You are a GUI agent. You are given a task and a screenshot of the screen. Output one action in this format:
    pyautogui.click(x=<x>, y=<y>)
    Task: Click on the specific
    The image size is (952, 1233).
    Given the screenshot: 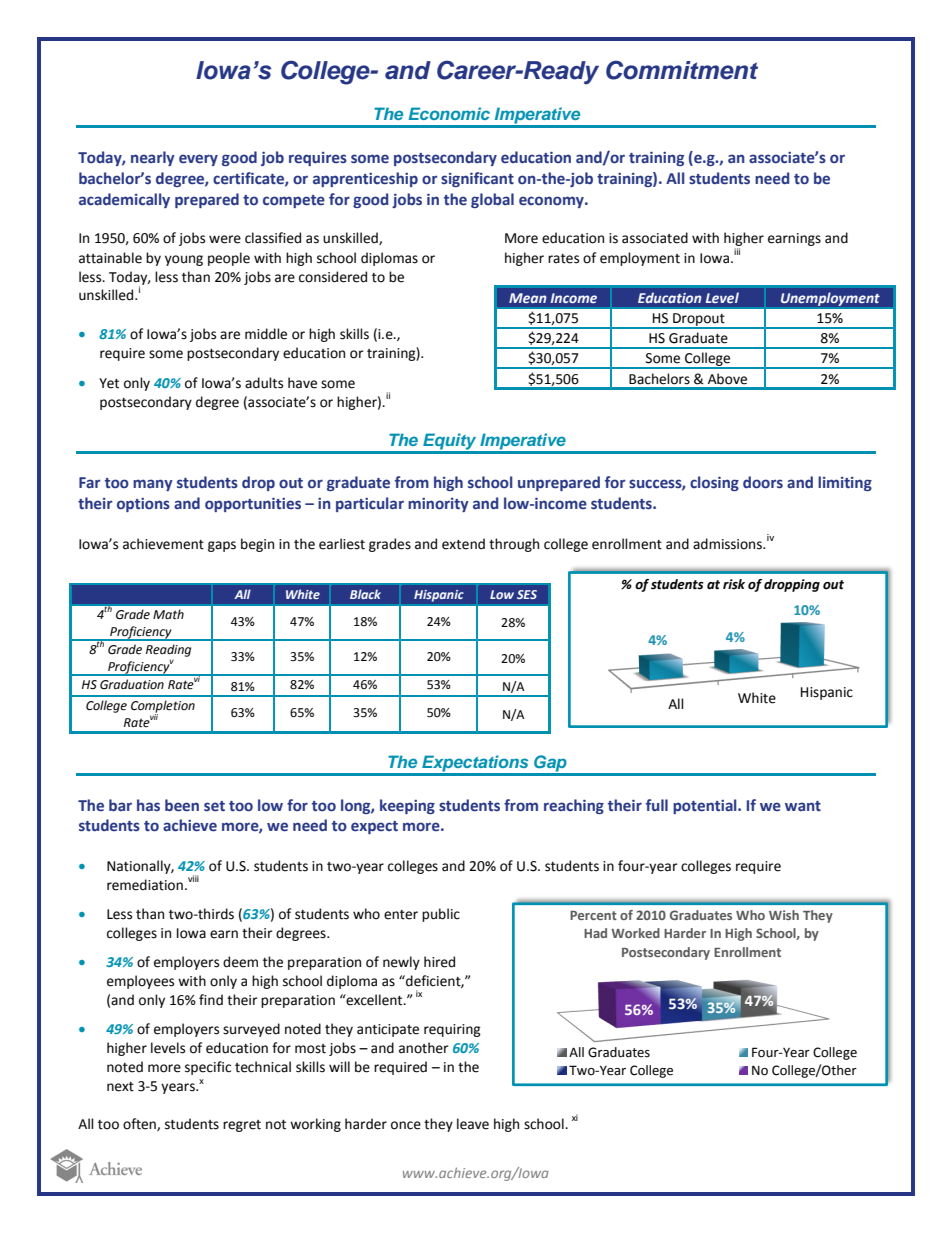 What is the action you would take?
    pyautogui.click(x=208, y=1068)
